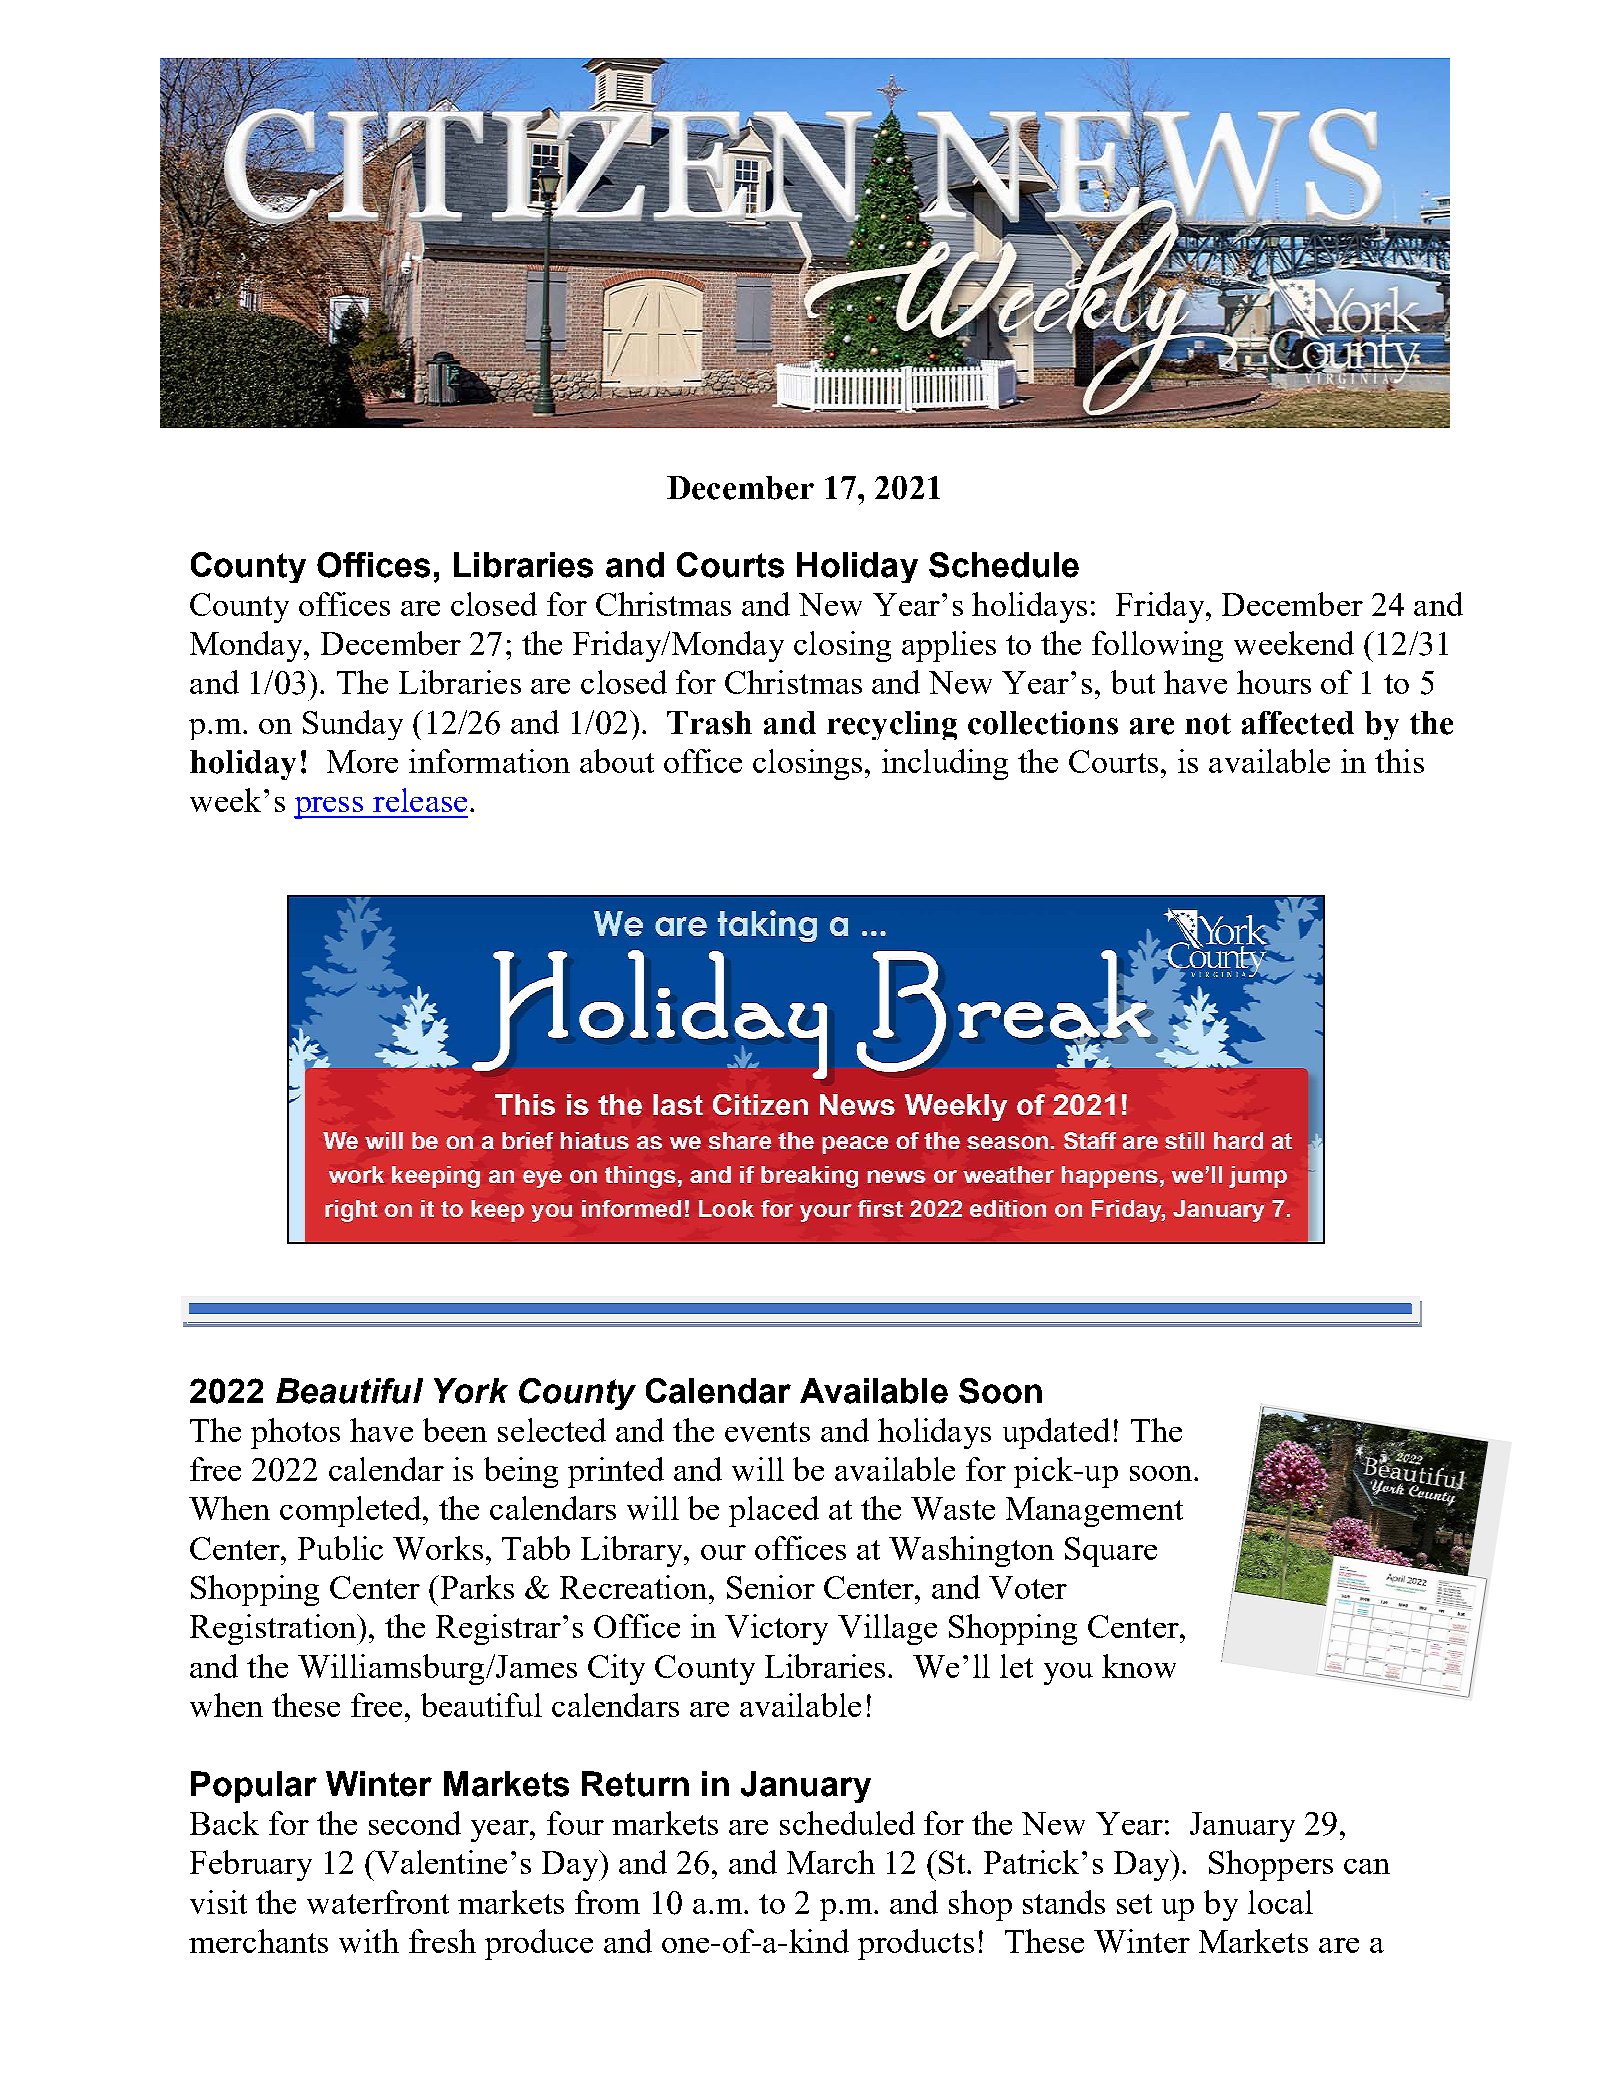  I want to click on Public, so click(340, 1548).
